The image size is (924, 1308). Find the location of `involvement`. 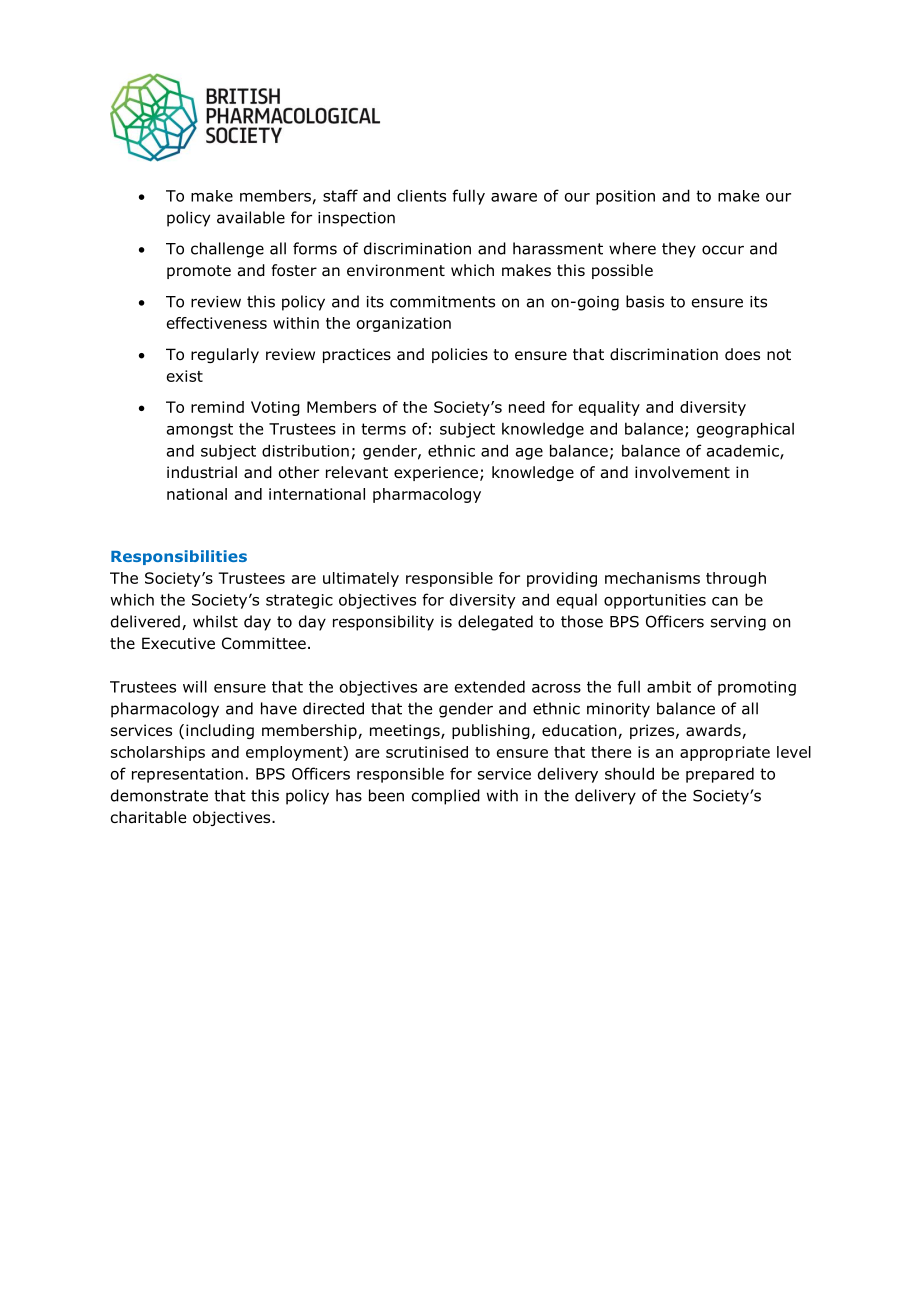

involvement is located at coordinates (682, 472).
